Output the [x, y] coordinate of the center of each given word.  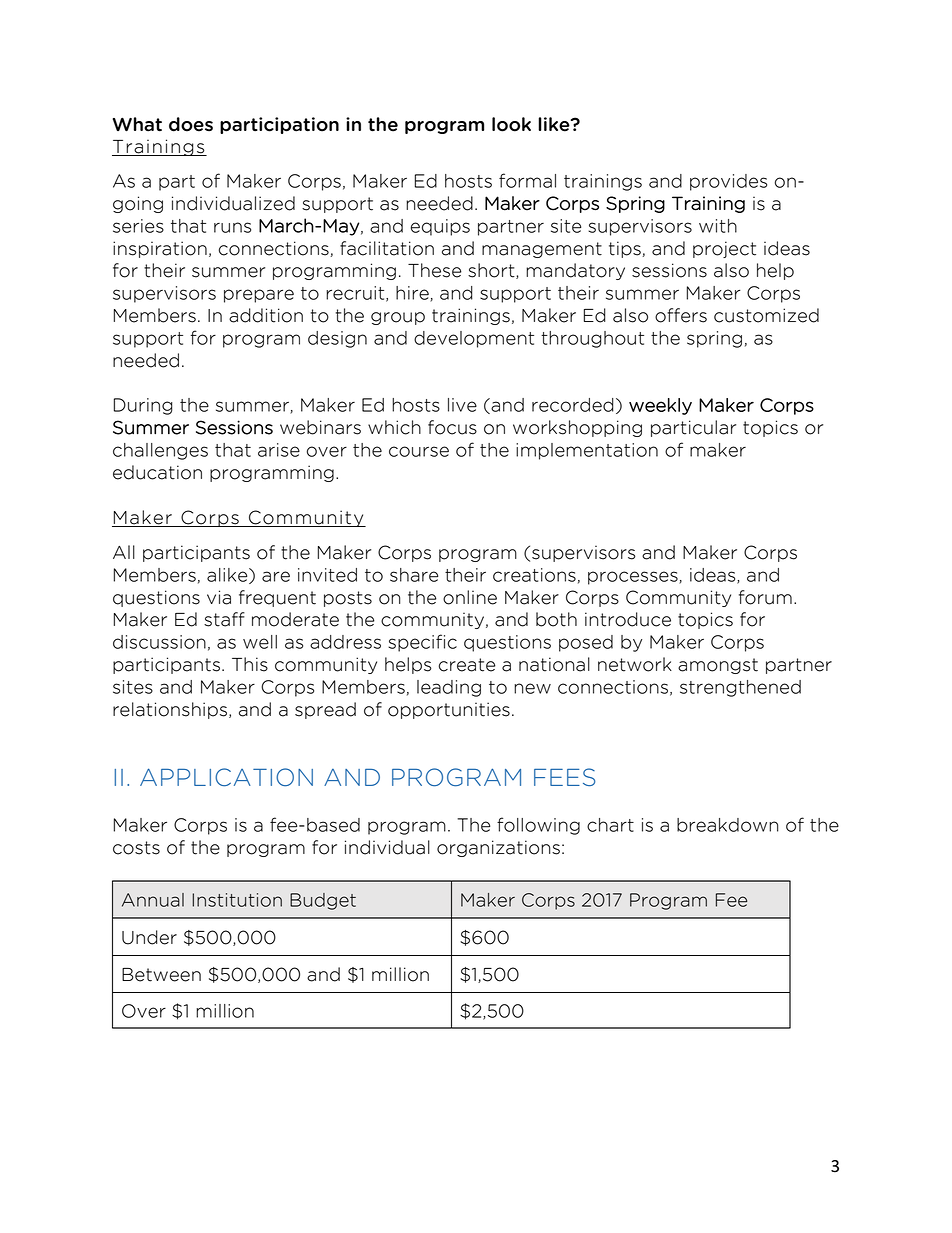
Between [161, 975]
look [511, 124]
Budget [323, 901]
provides [728, 182]
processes [634, 578]
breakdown [727, 825]
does [191, 124]
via [219, 597]
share [414, 575]
